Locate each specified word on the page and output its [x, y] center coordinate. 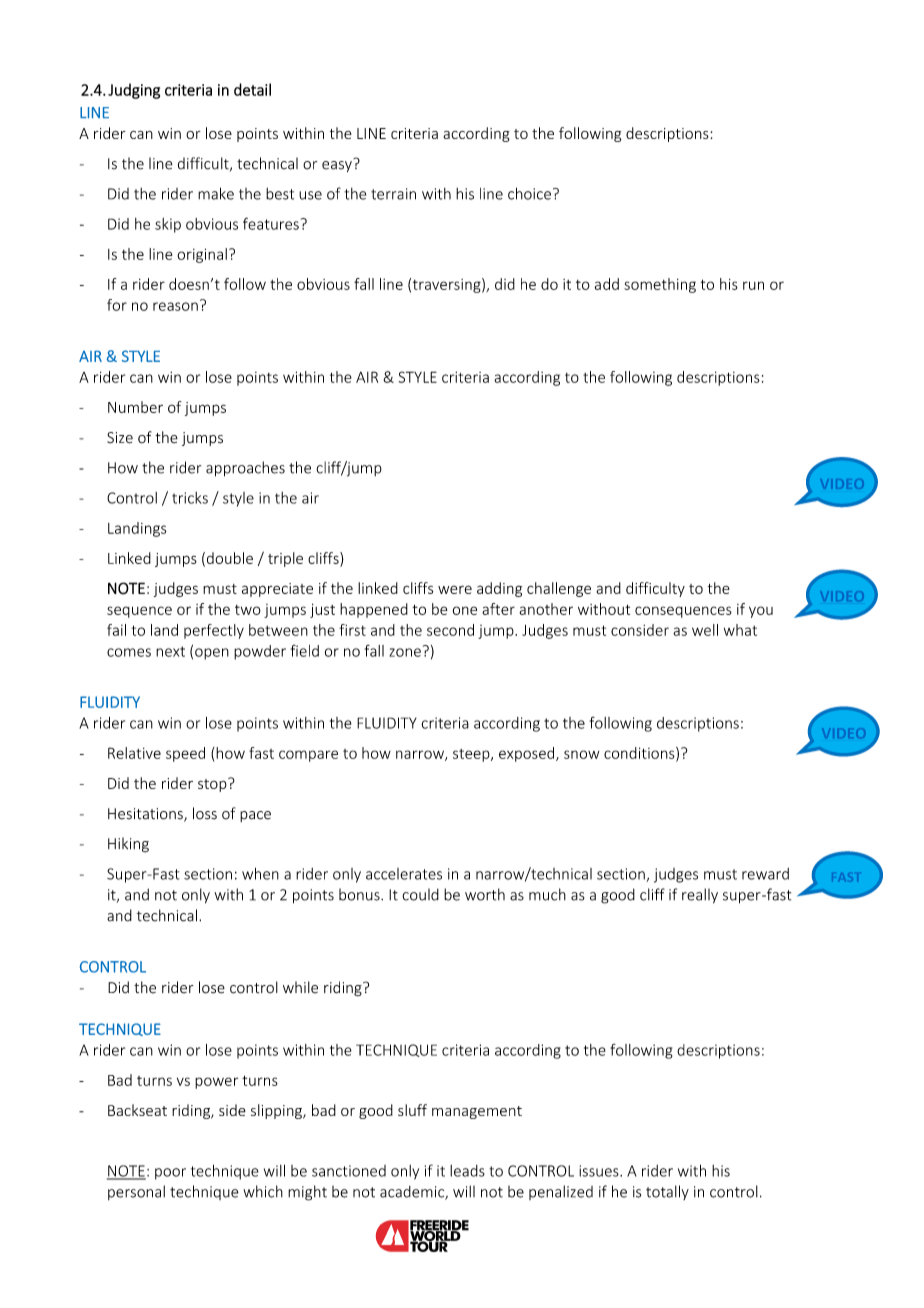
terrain [393, 194]
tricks [190, 498]
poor [170, 1174]
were [455, 589]
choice [529, 193]
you [761, 612]
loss [205, 813]
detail [252, 89]
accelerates [404, 874]
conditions [640, 754]
